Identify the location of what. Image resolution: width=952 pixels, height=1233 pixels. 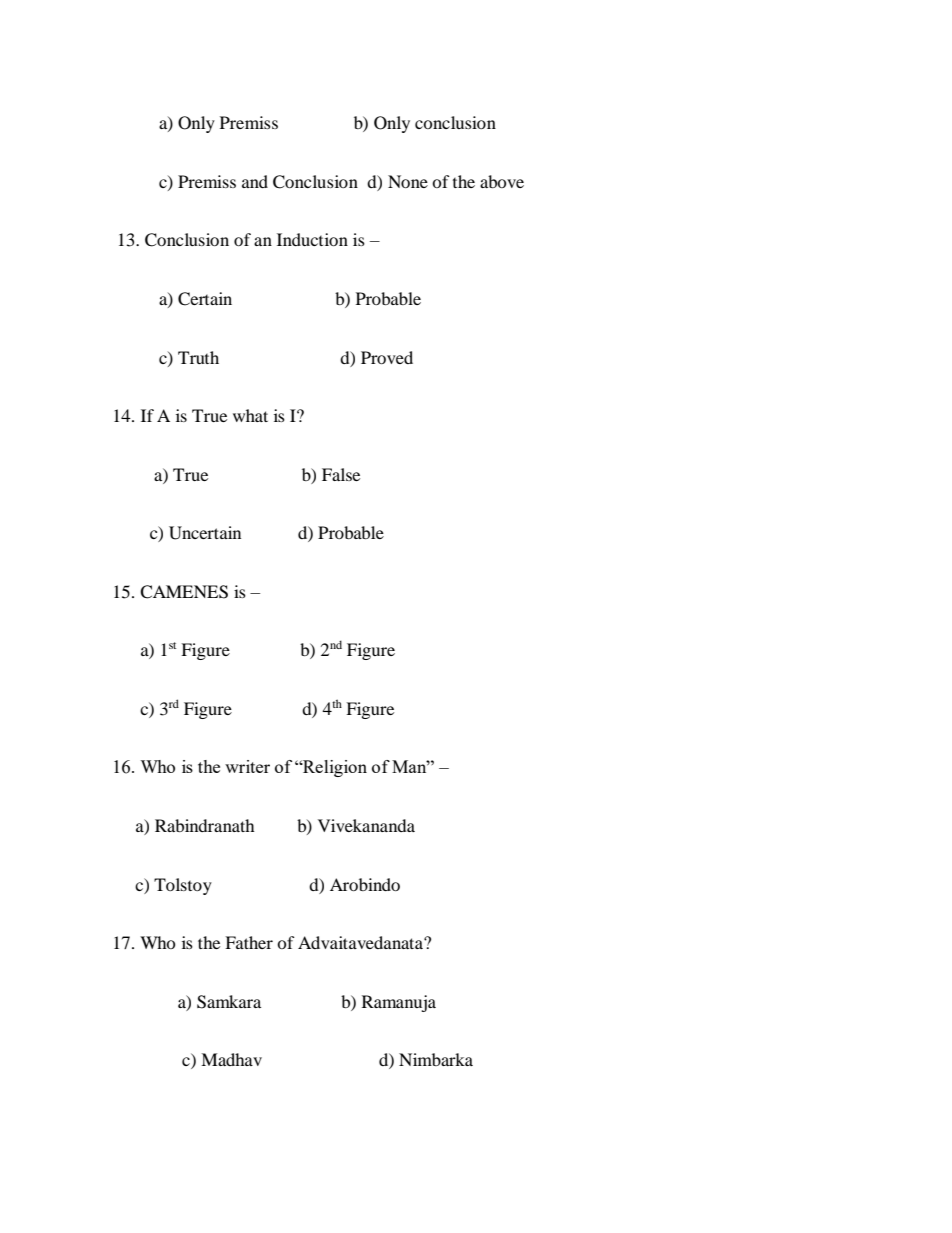
(250, 415).
